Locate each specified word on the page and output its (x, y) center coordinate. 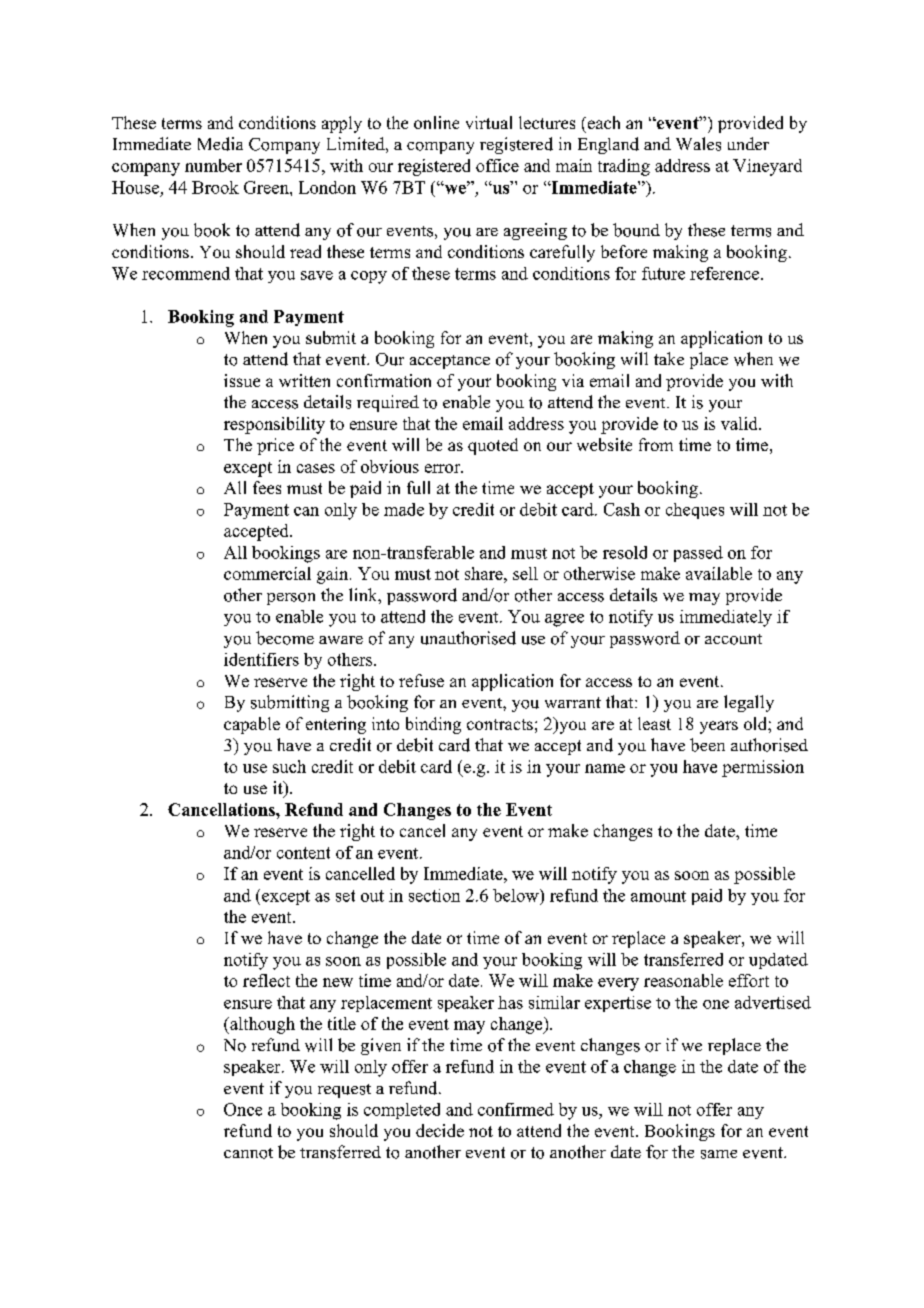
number (213, 165)
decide (440, 1130)
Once (243, 1109)
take (669, 358)
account (733, 639)
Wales (698, 144)
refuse (421, 680)
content (303, 853)
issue (242, 380)
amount (658, 896)
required (388, 403)
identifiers (261, 659)
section (434, 895)
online (436, 122)
